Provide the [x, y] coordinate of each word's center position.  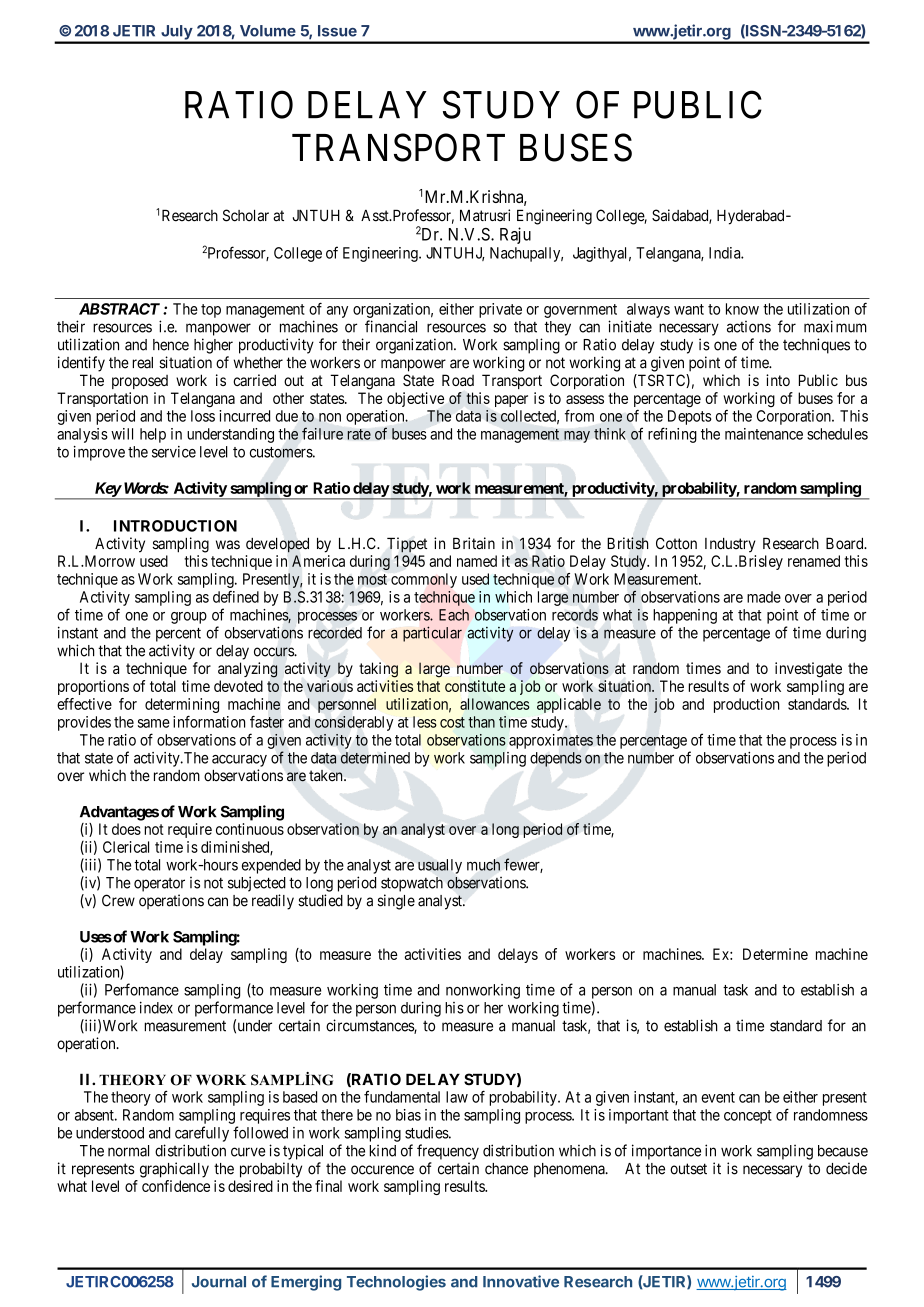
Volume [268, 31]
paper [511, 401]
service [174, 452]
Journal [219, 1282]
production [746, 705]
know [742, 309]
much [483, 865]
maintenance [764, 434]
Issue [337, 31]
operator [159, 885]
